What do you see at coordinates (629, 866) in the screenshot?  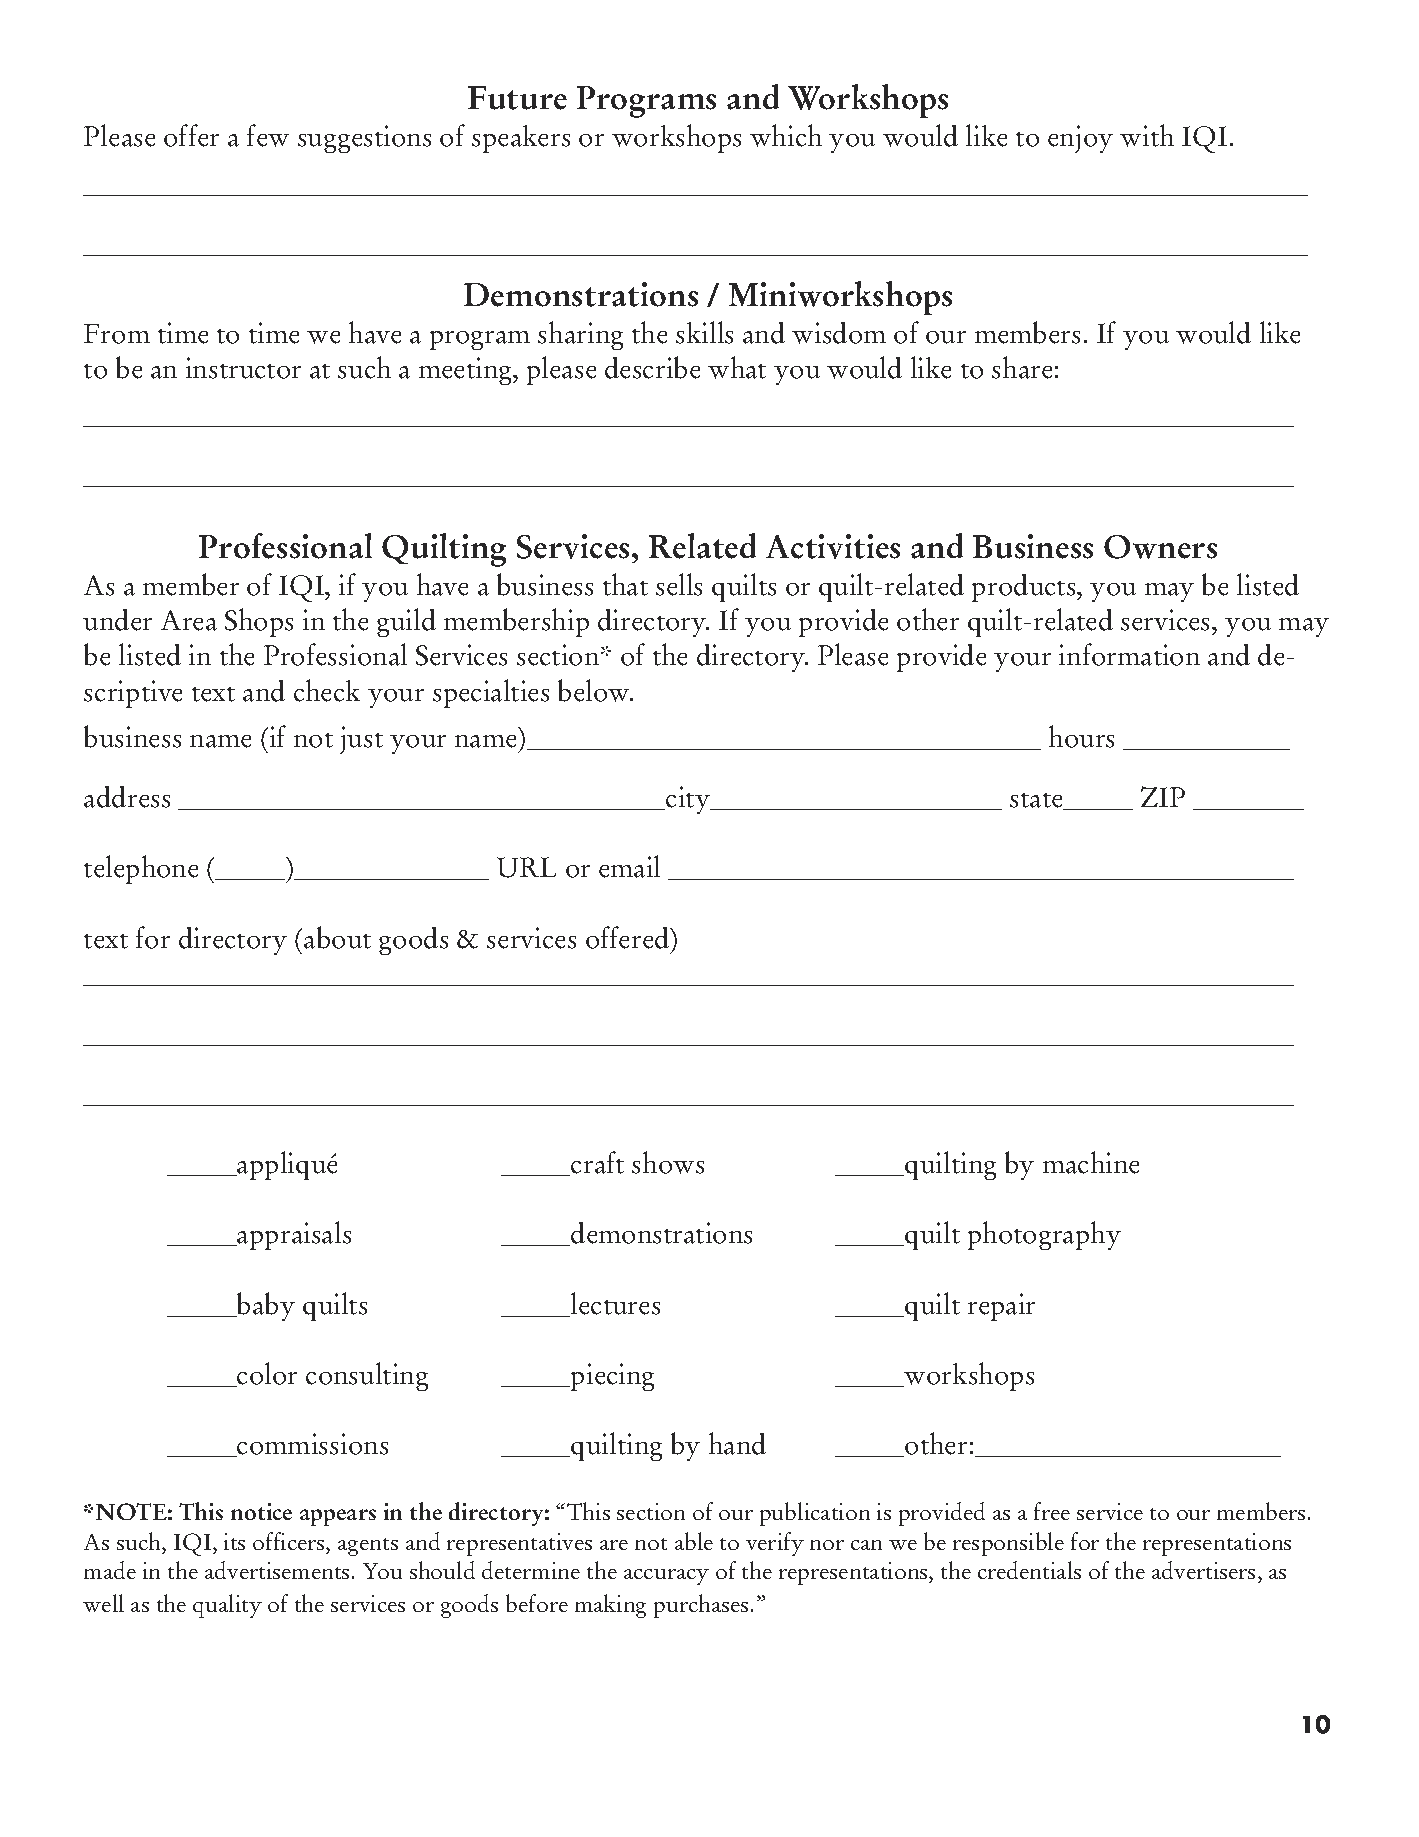 I see `email` at bounding box center [629, 866].
